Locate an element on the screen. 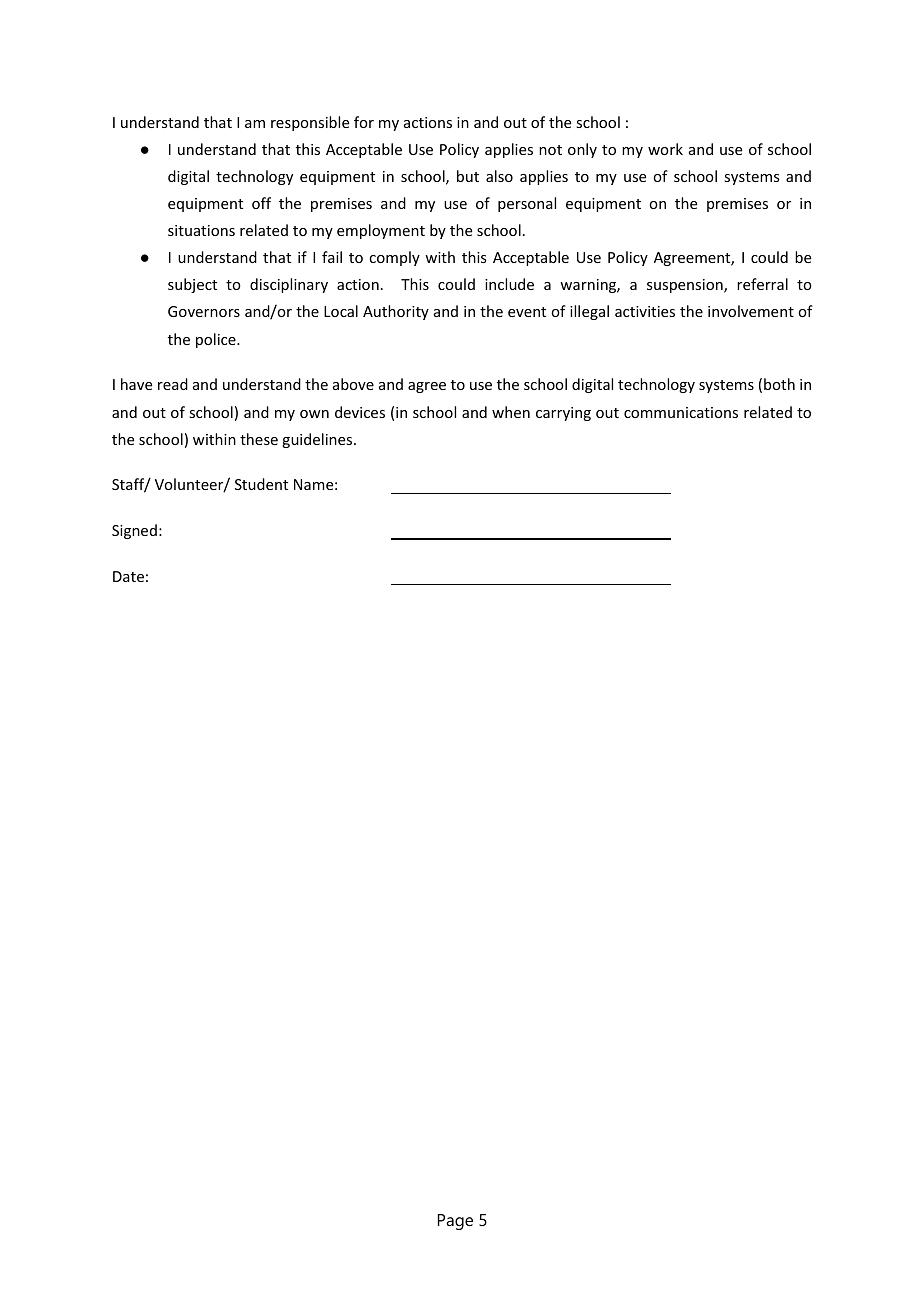 The image size is (924, 1308). both is located at coordinates (779, 384).
